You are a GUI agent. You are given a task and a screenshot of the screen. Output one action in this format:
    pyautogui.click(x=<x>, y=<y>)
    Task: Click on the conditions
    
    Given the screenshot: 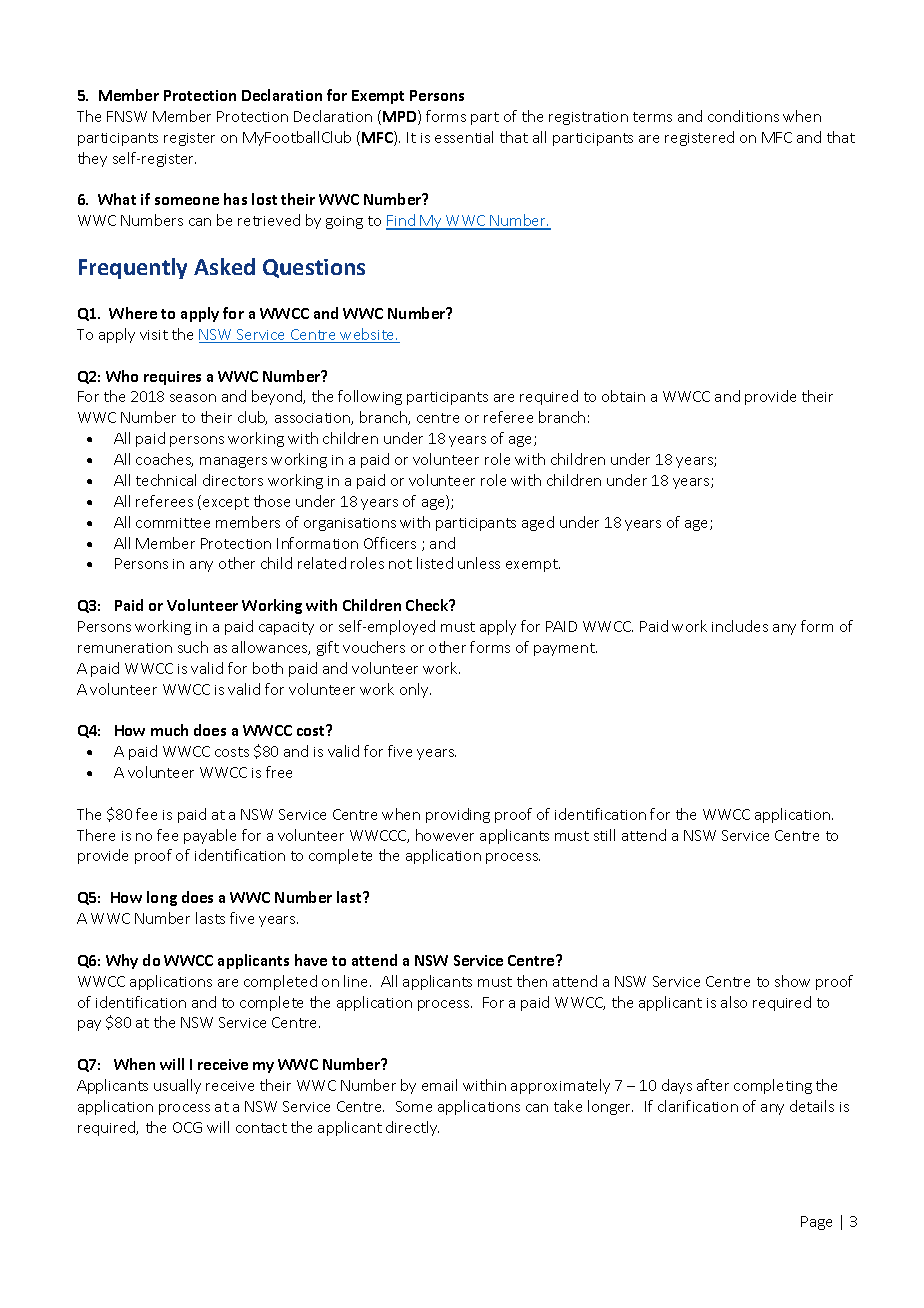 What is the action you would take?
    pyautogui.click(x=743, y=116)
